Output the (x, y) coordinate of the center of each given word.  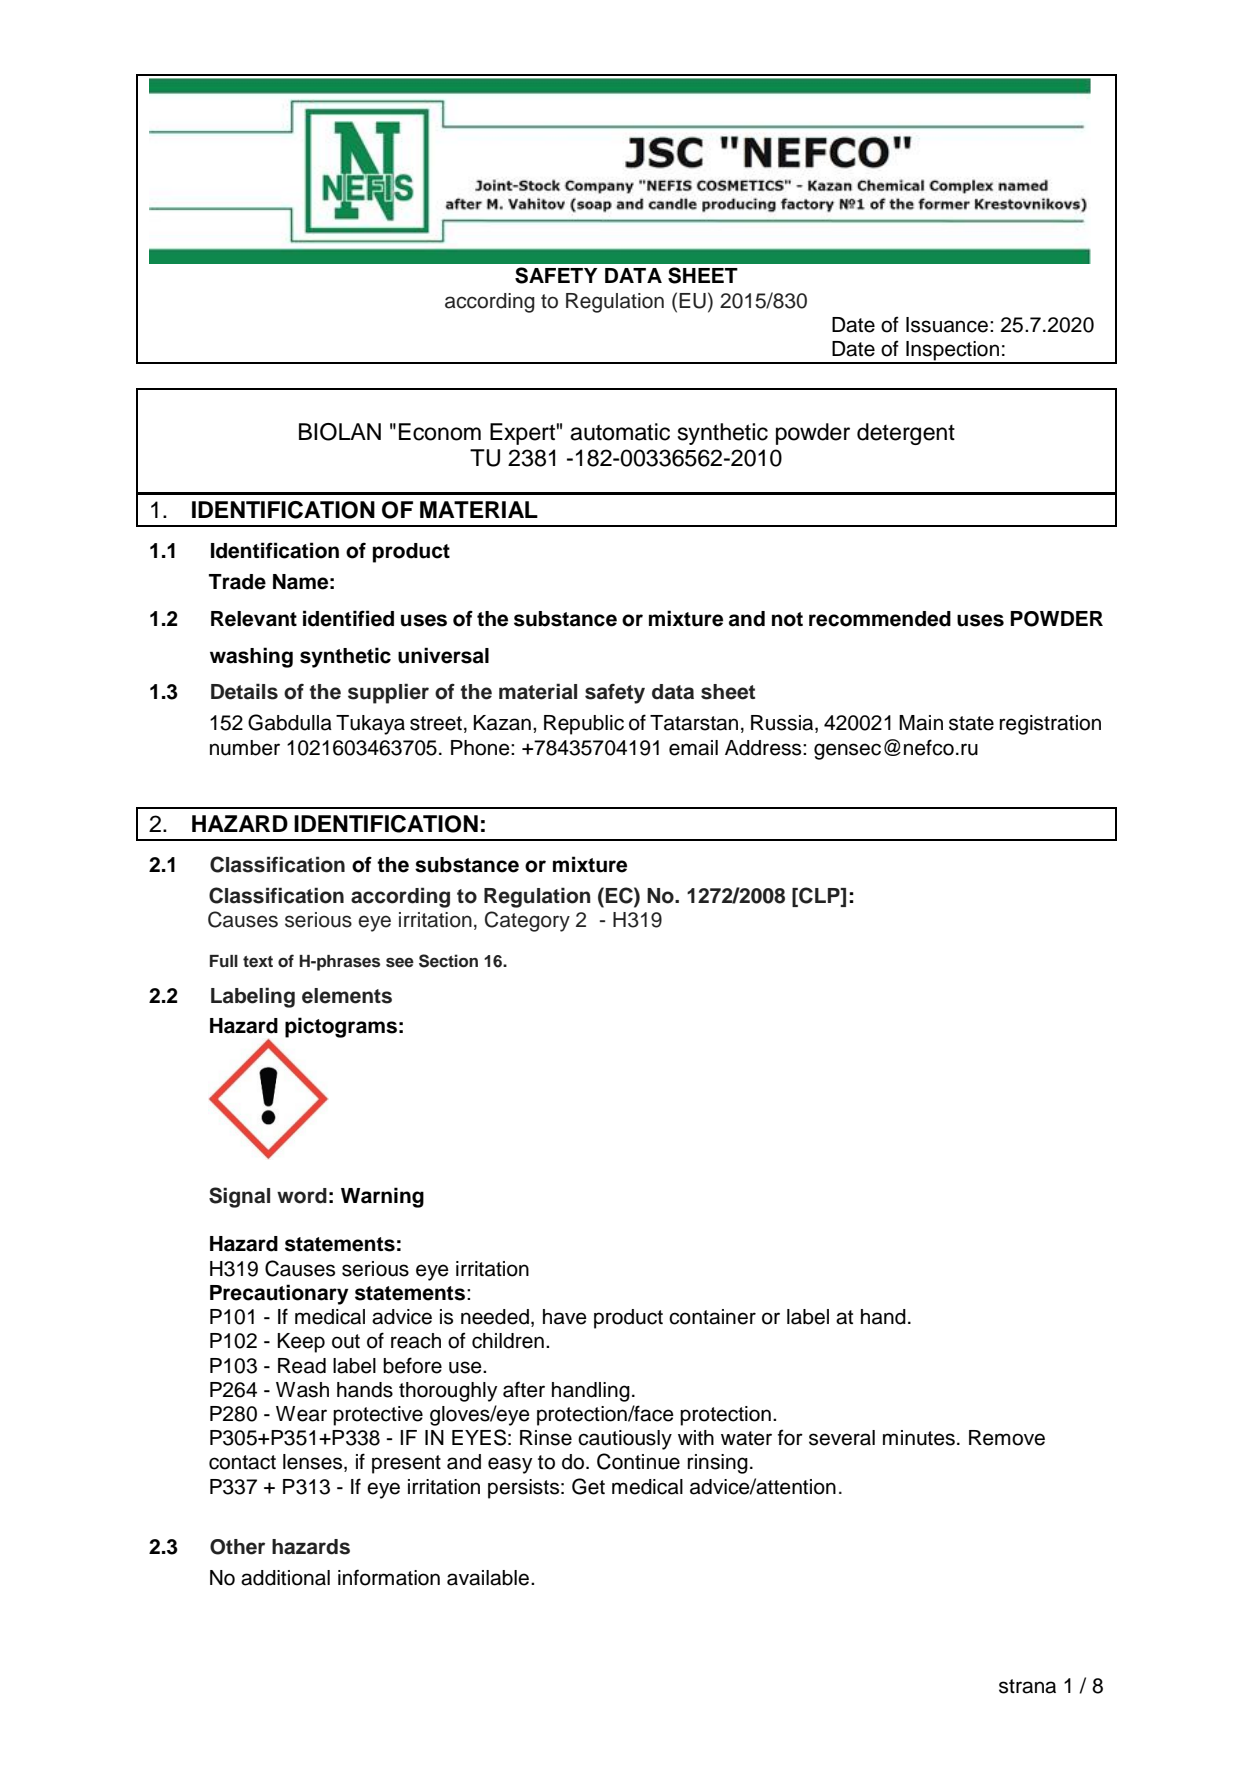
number (245, 748)
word (302, 1196)
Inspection (953, 352)
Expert (522, 434)
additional (285, 1578)
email (693, 748)
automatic (620, 432)
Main (921, 723)
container (712, 1317)
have (565, 1317)
